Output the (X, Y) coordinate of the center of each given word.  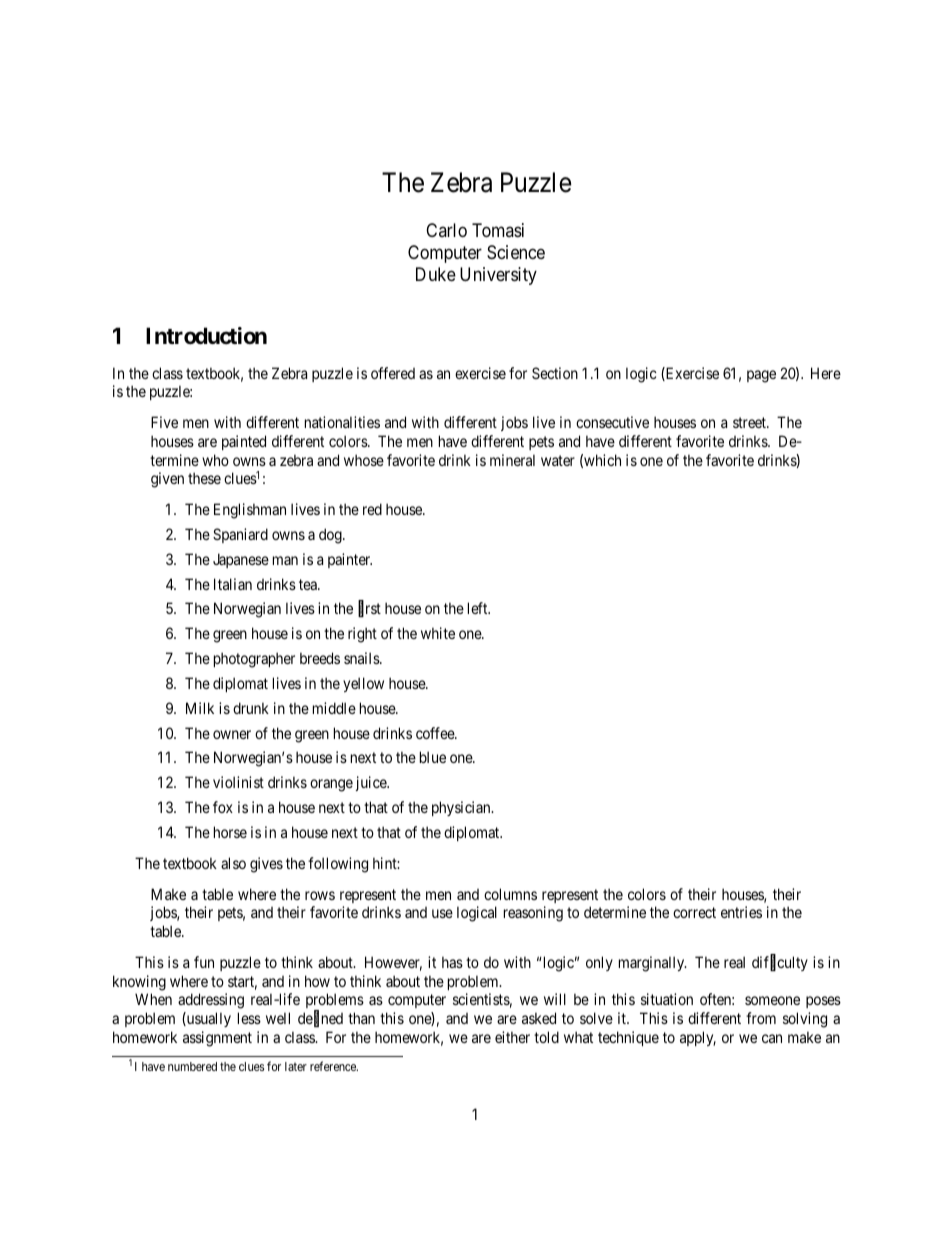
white (438, 633)
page (761, 376)
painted (244, 442)
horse (230, 832)
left (479, 608)
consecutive (612, 422)
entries (741, 912)
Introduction (206, 335)
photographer (254, 660)
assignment (217, 1039)
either (512, 1037)
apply (698, 1038)
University (498, 276)
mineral (512, 460)
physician (462, 808)
